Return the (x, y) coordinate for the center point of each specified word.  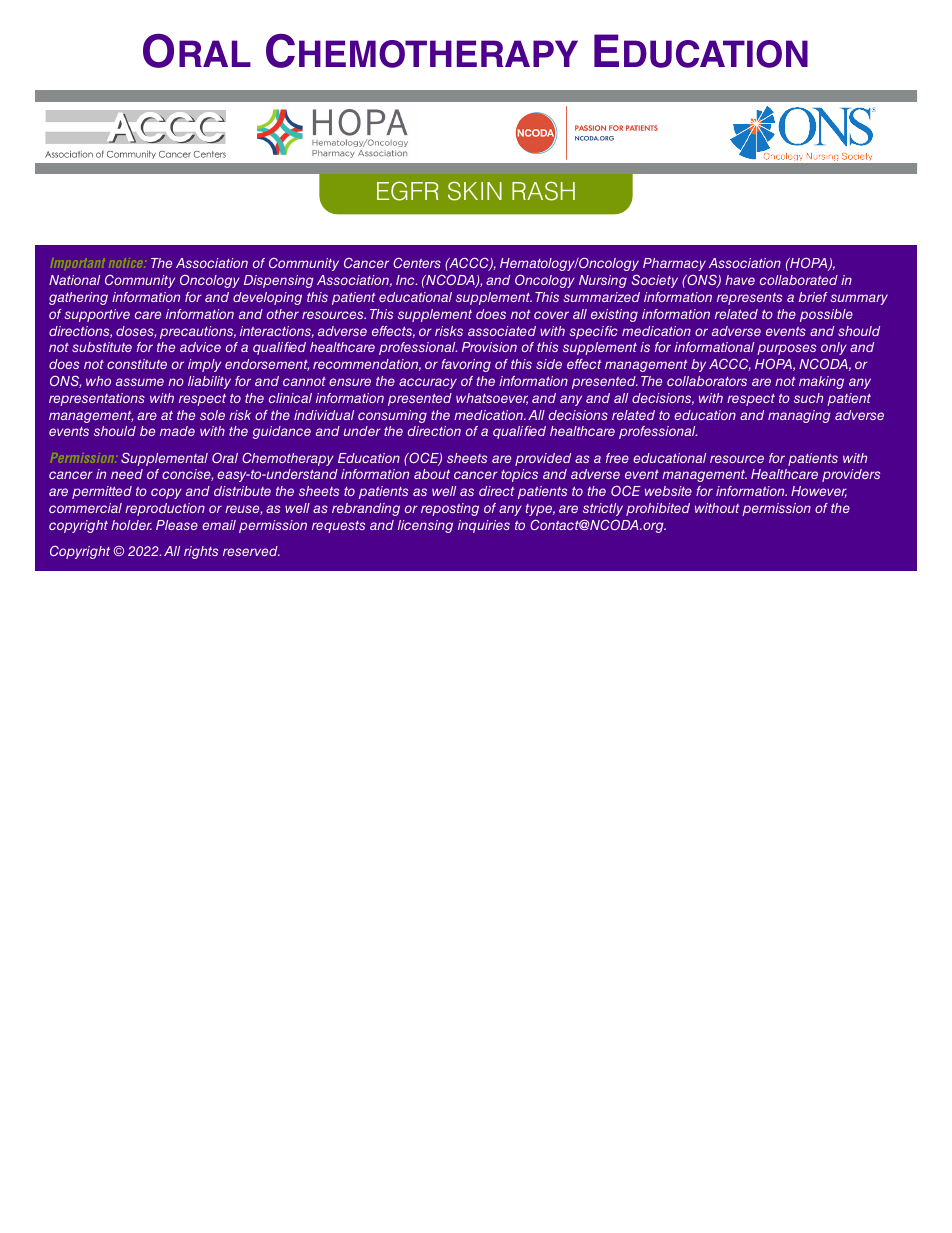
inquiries (484, 526)
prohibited (658, 509)
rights (201, 552)
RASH (543, 191)
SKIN (475, 191)
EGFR (407, 191)
